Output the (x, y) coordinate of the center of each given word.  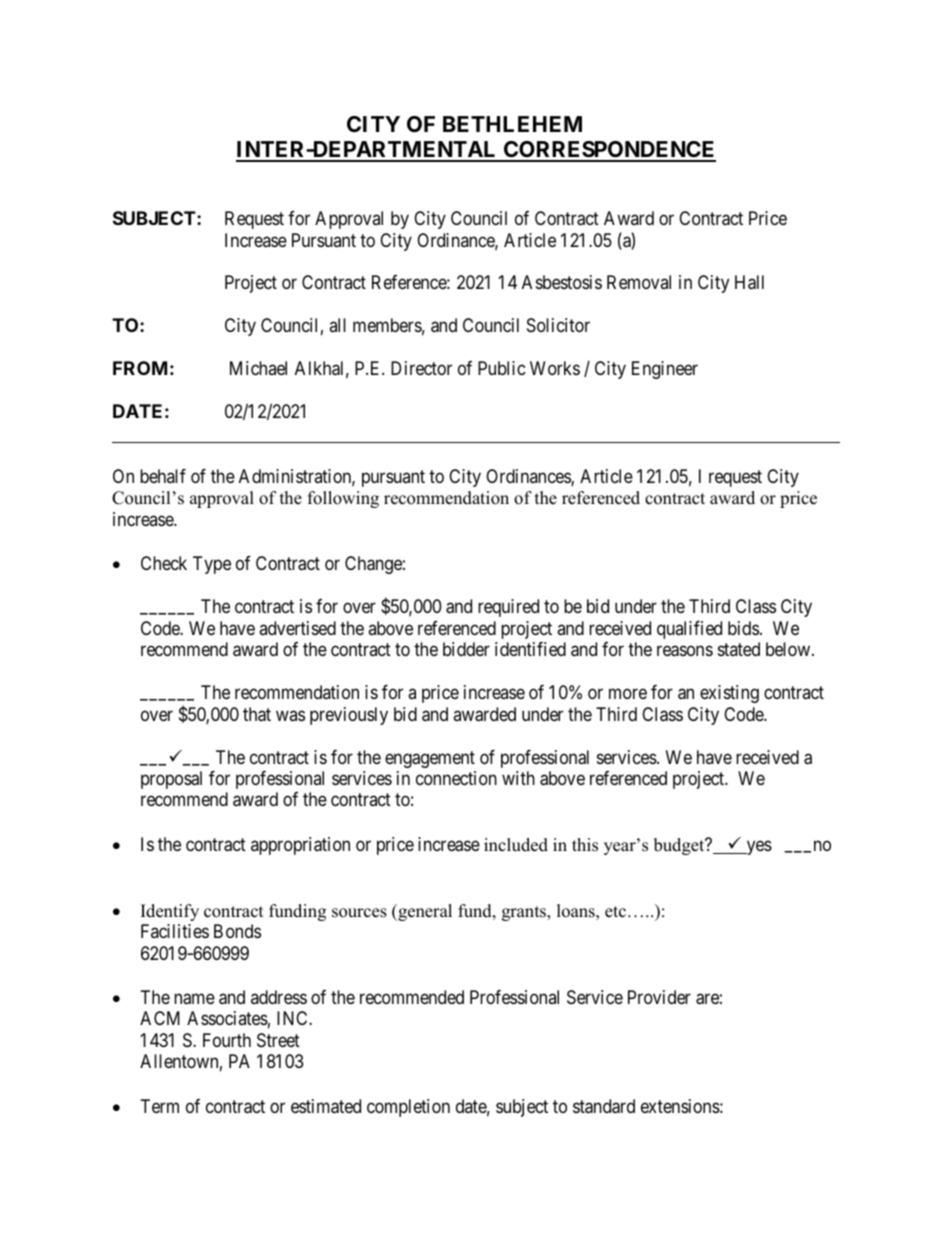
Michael (258, 368)
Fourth (227, 1040)
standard (604, 1106)
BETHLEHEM (512, 124)
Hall (749, 282)
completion (408, 1108)
